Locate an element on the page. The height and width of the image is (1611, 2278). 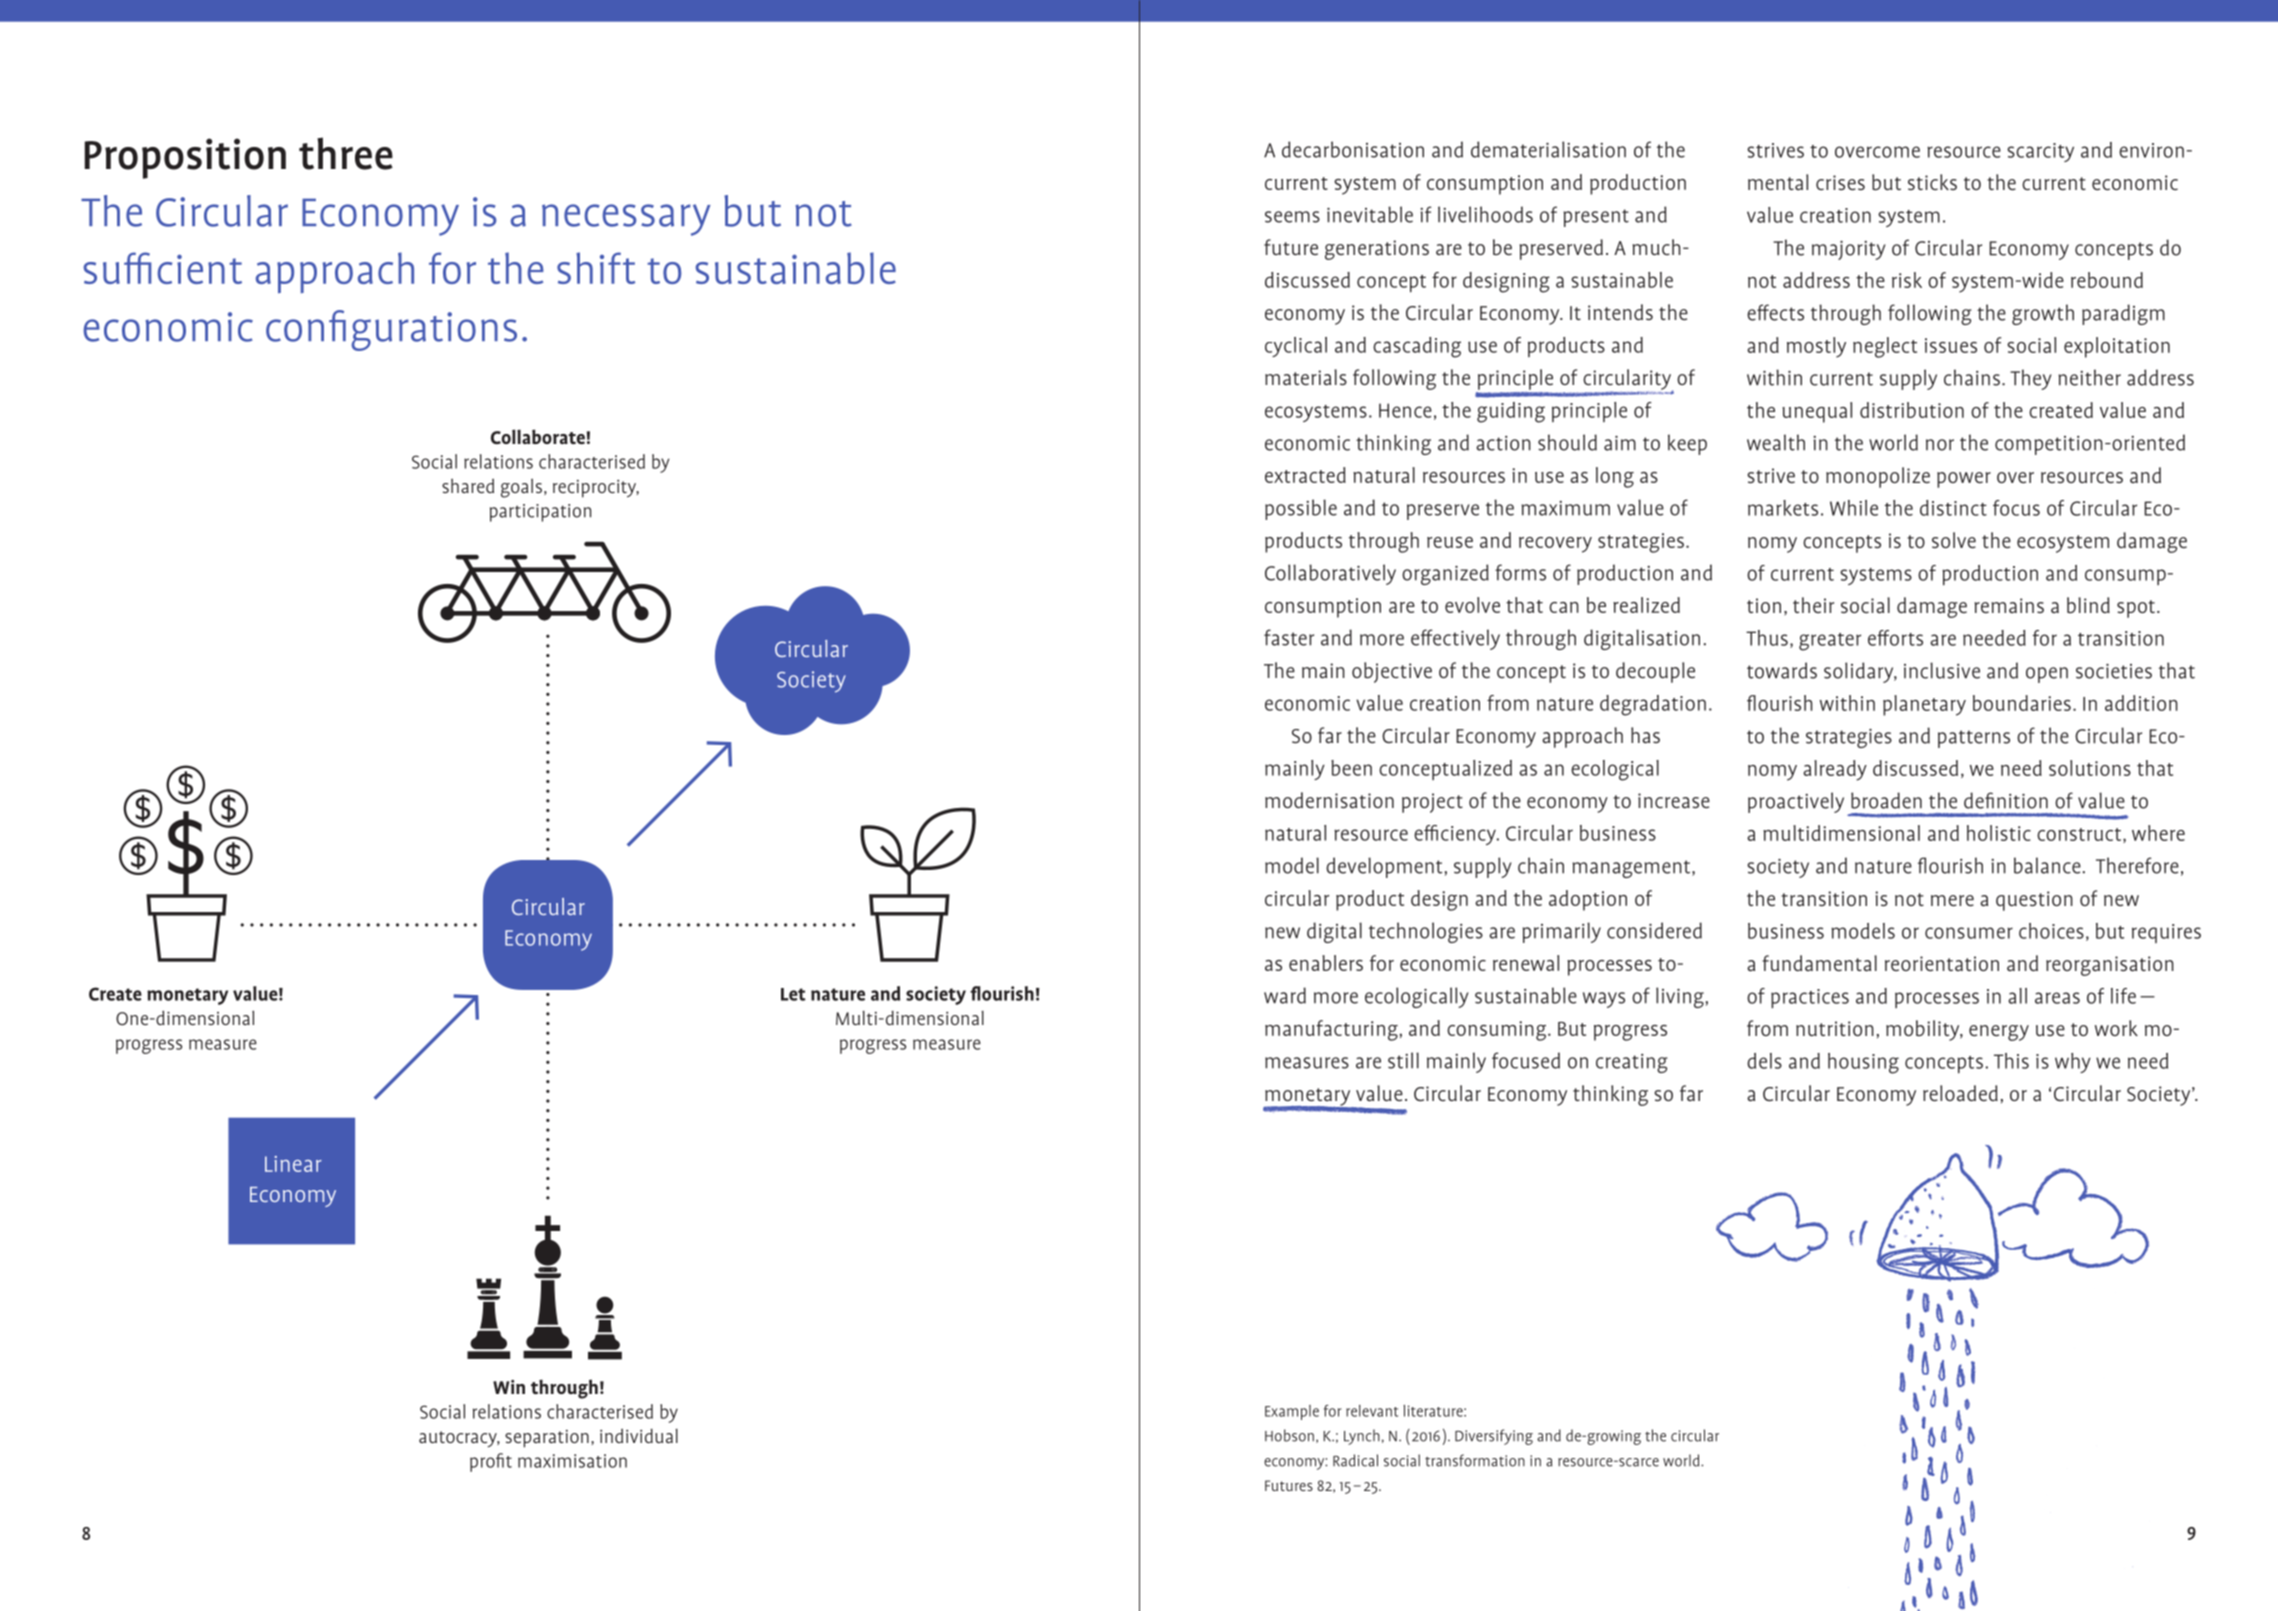
been is located at coordinates (1351, 768).
